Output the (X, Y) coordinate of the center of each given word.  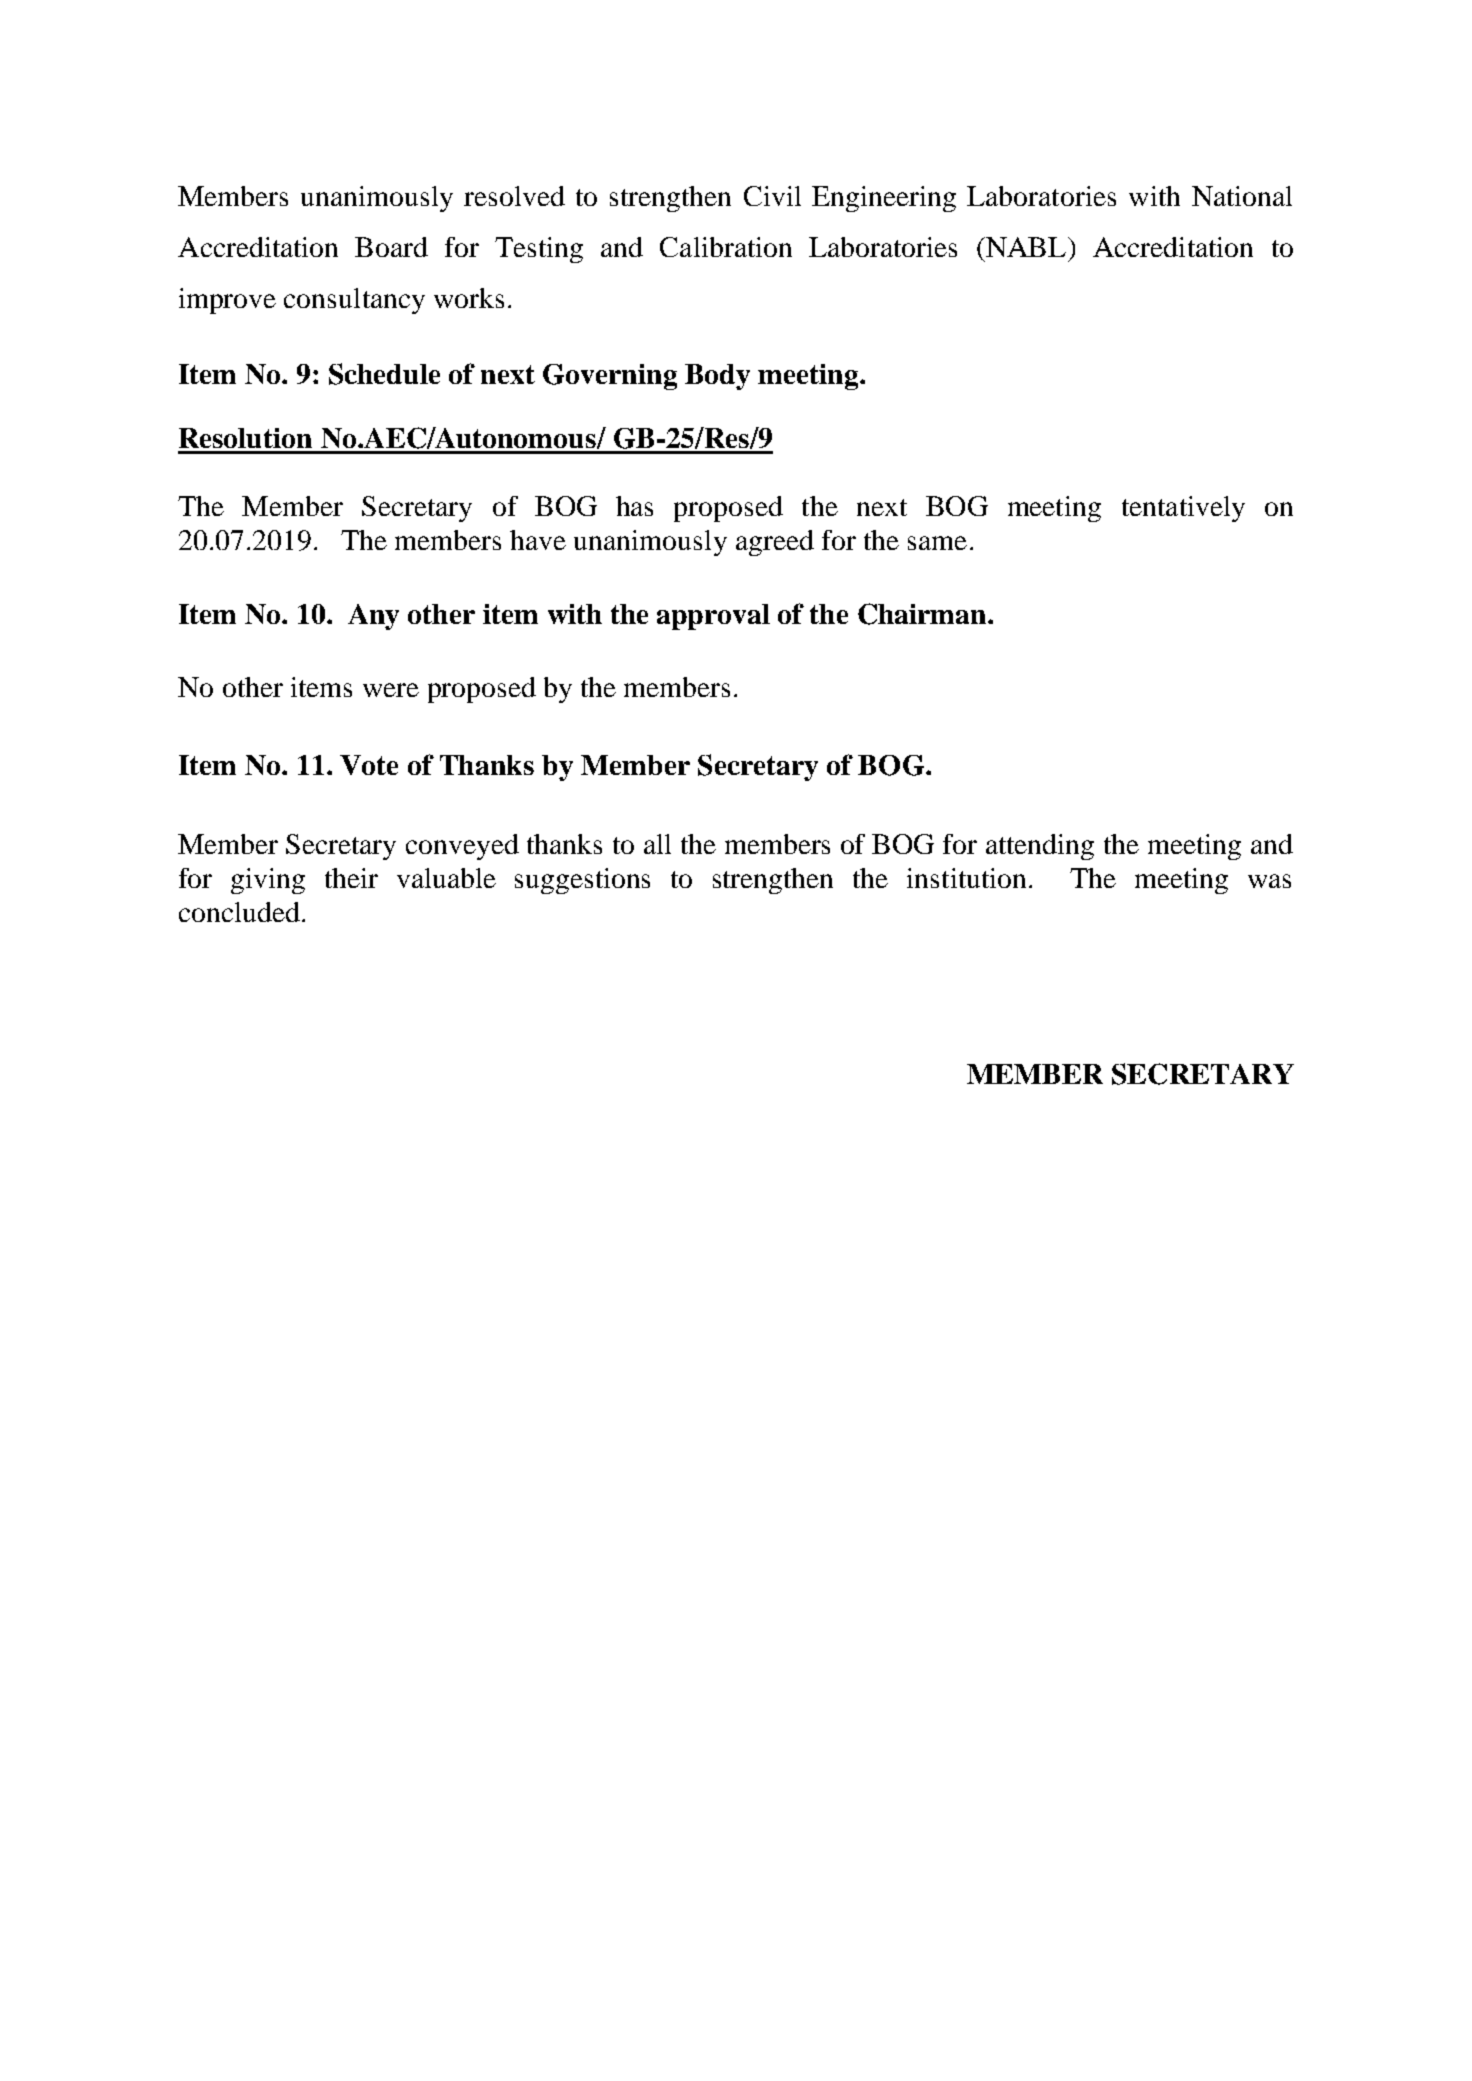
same (937, 543)
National (1242, 196)
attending (1040, 847)
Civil (772, 196)
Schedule (384, 374)
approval (713, 617)
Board (391, 247)
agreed (775, 543)
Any (373, 617)
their (351, 878)
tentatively (1183, 509)
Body (717, 377)
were (391, 690)
